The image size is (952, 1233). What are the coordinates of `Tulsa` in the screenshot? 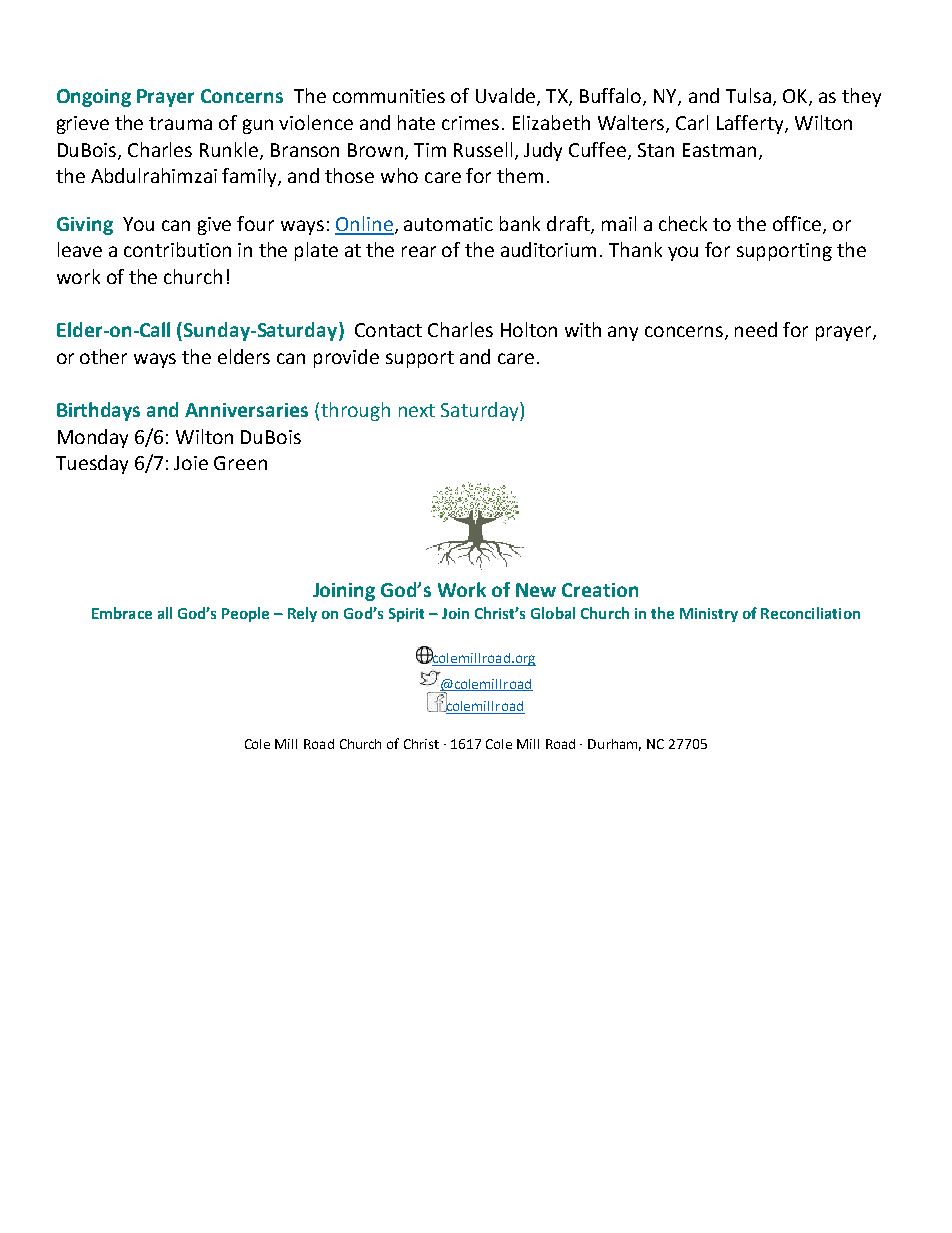 It's located at (748, 95).
